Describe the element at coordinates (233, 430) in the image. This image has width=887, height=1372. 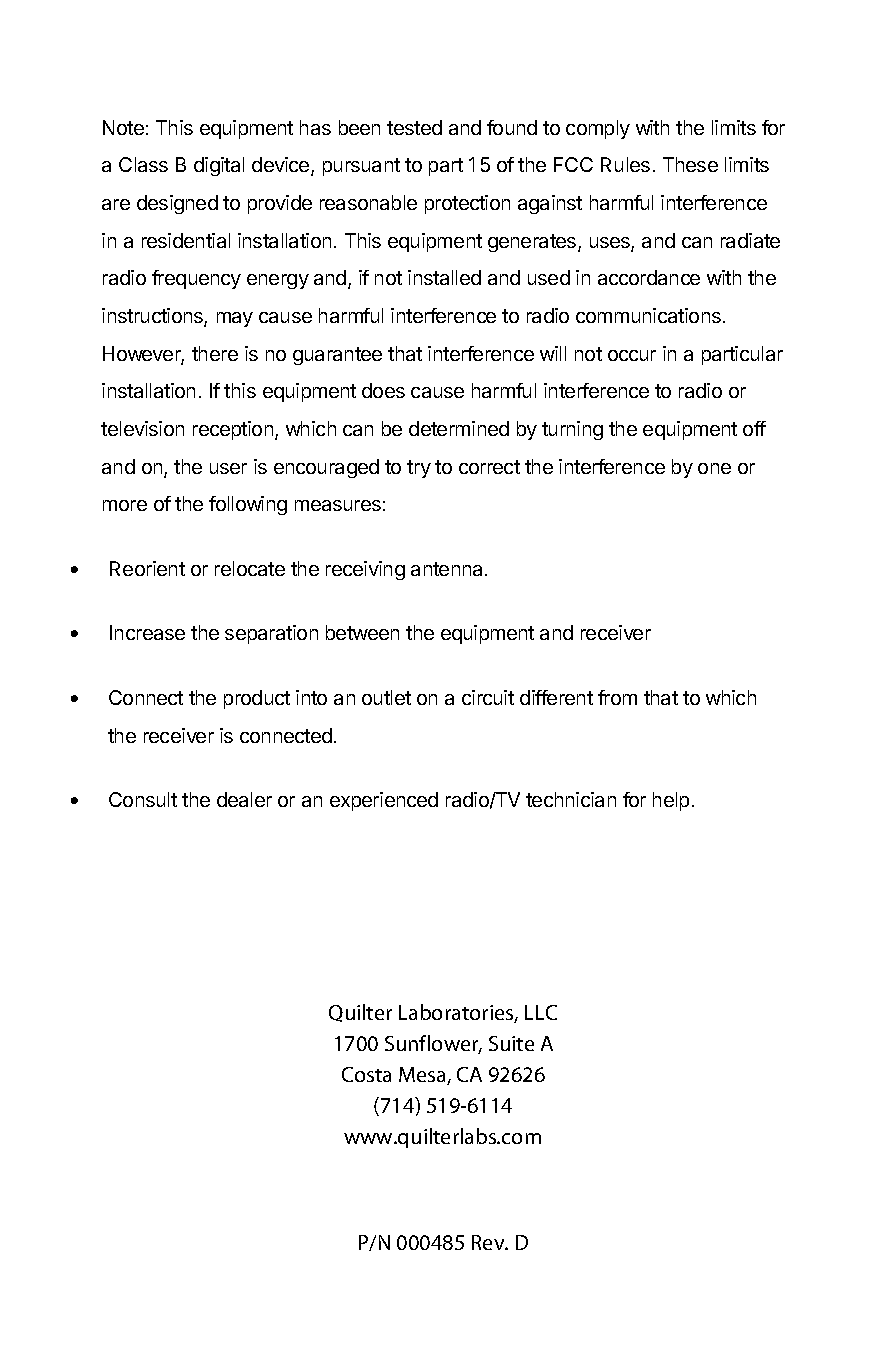
I see `reception` at that location.
